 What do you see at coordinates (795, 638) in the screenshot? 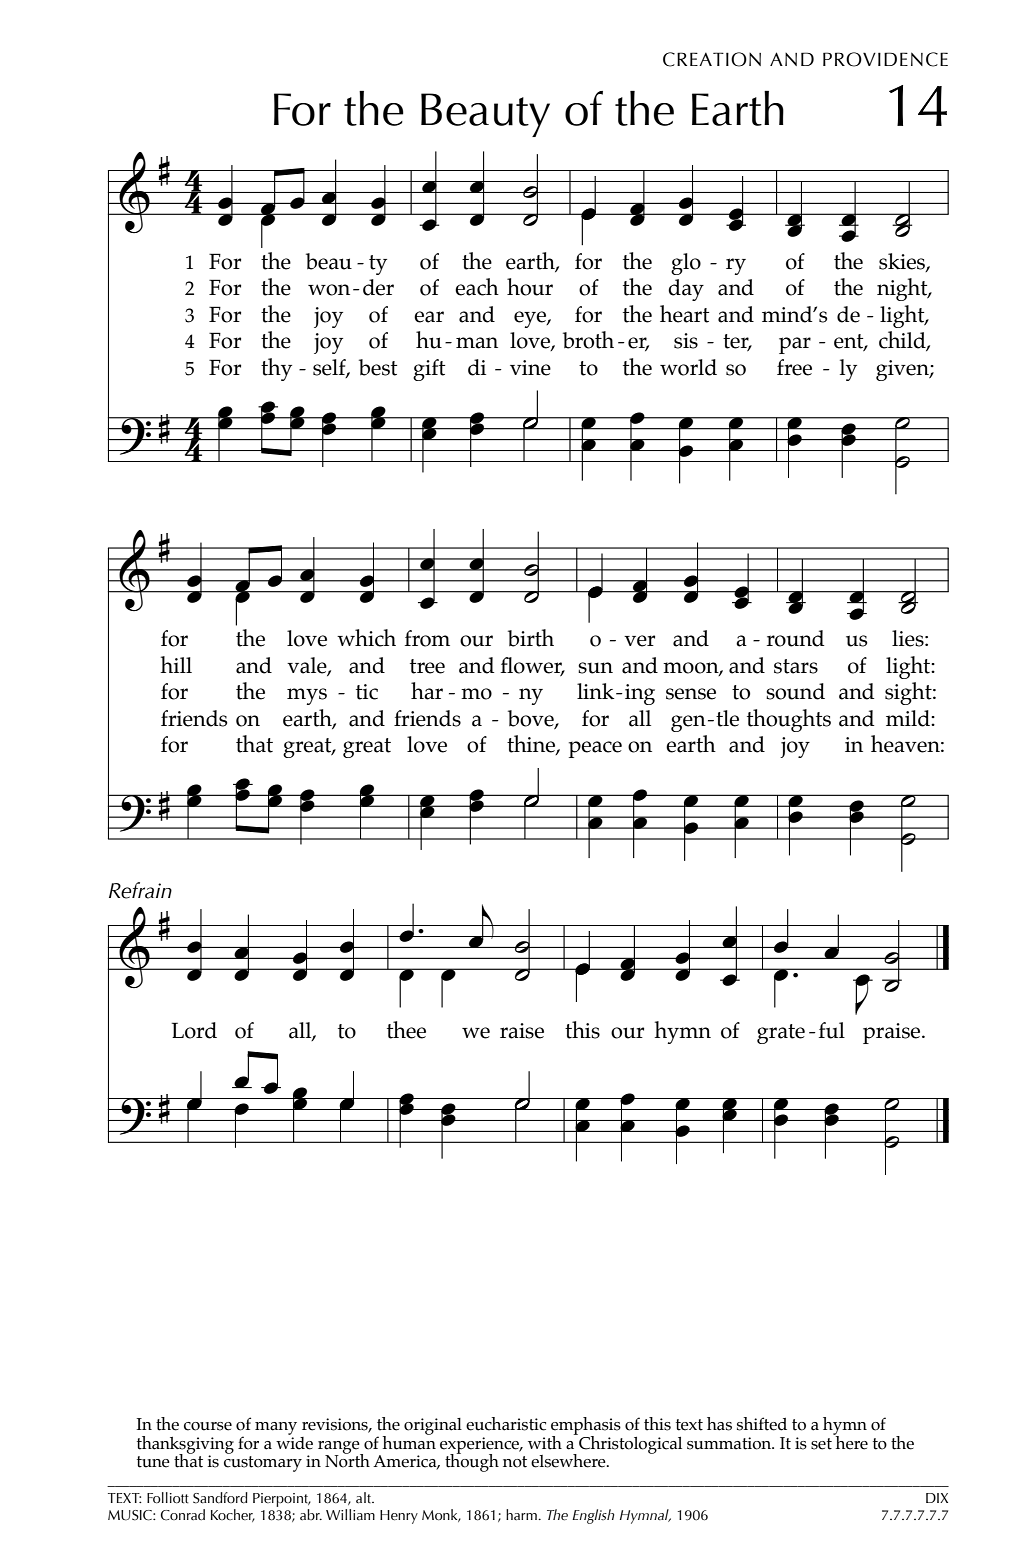
I see `round` at bounding box center [795, 638].
